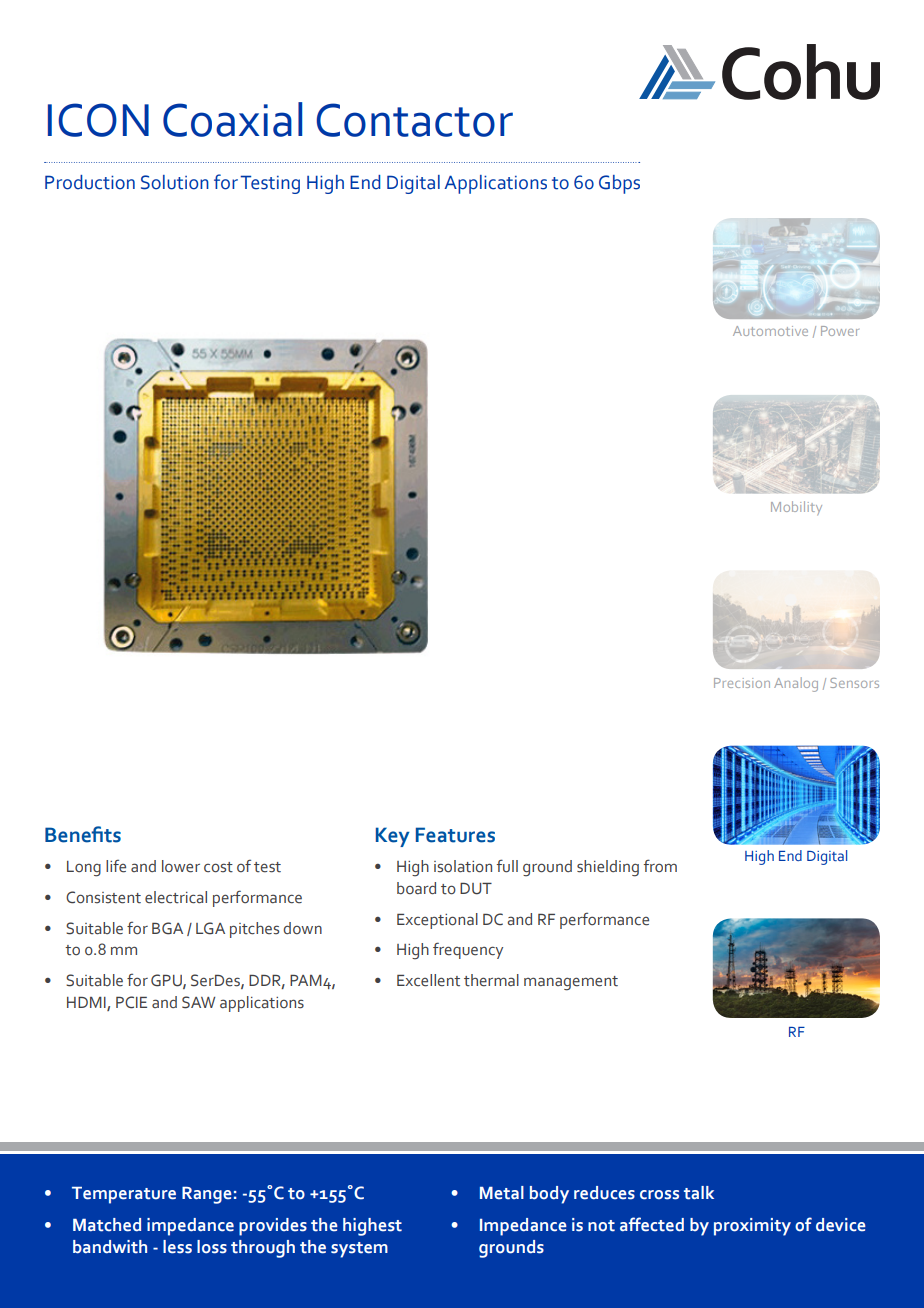 The width and height of the screenshot is (924, 1308). What do you see at coordinates (207, 1195) in the screenshot?
I see `Range` at bounding box center [207, 1195].
